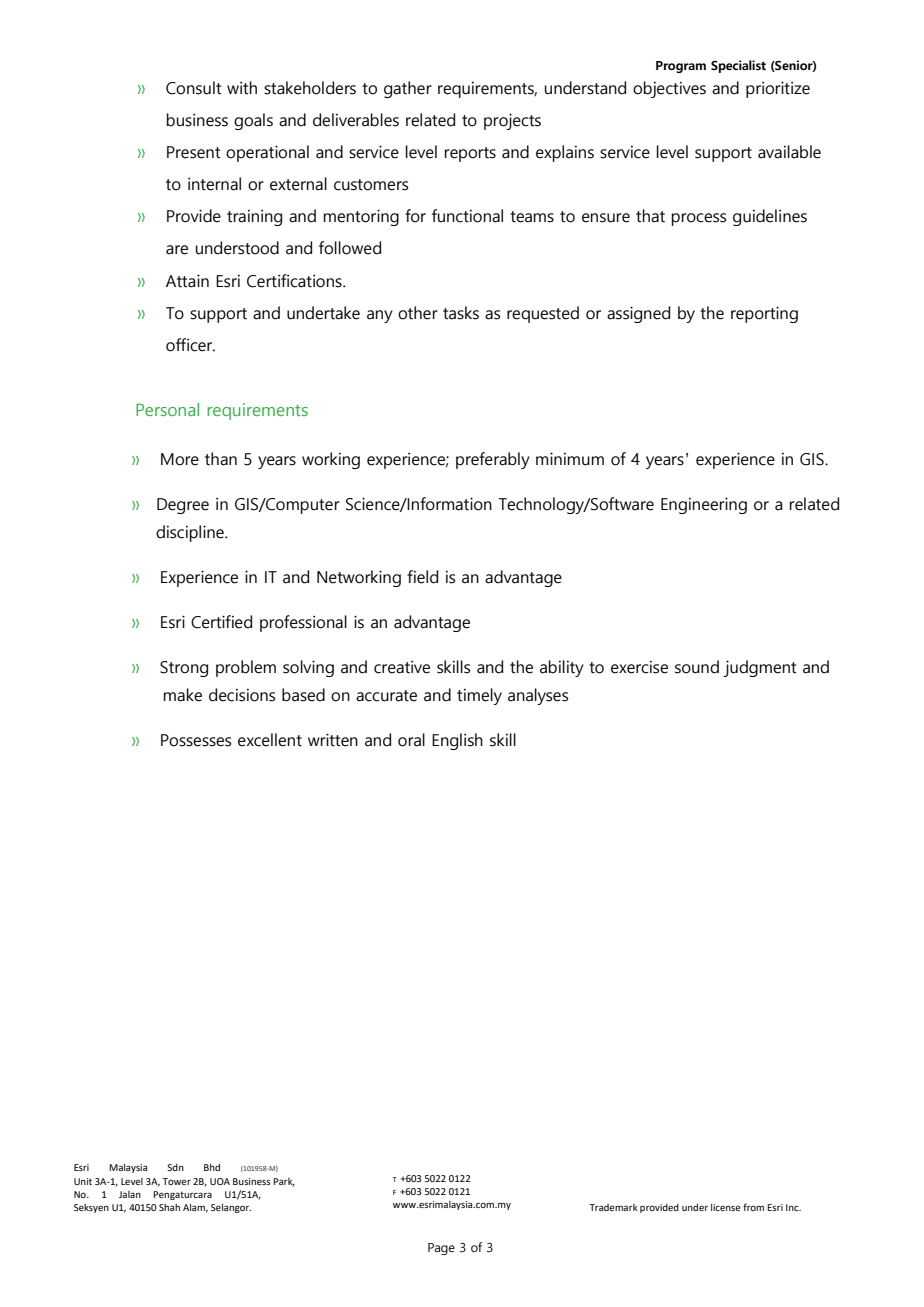 The image size is (924, 1307). Describe the element at coordinates (196, 740) in the document. I see `Possesses` at that location.
